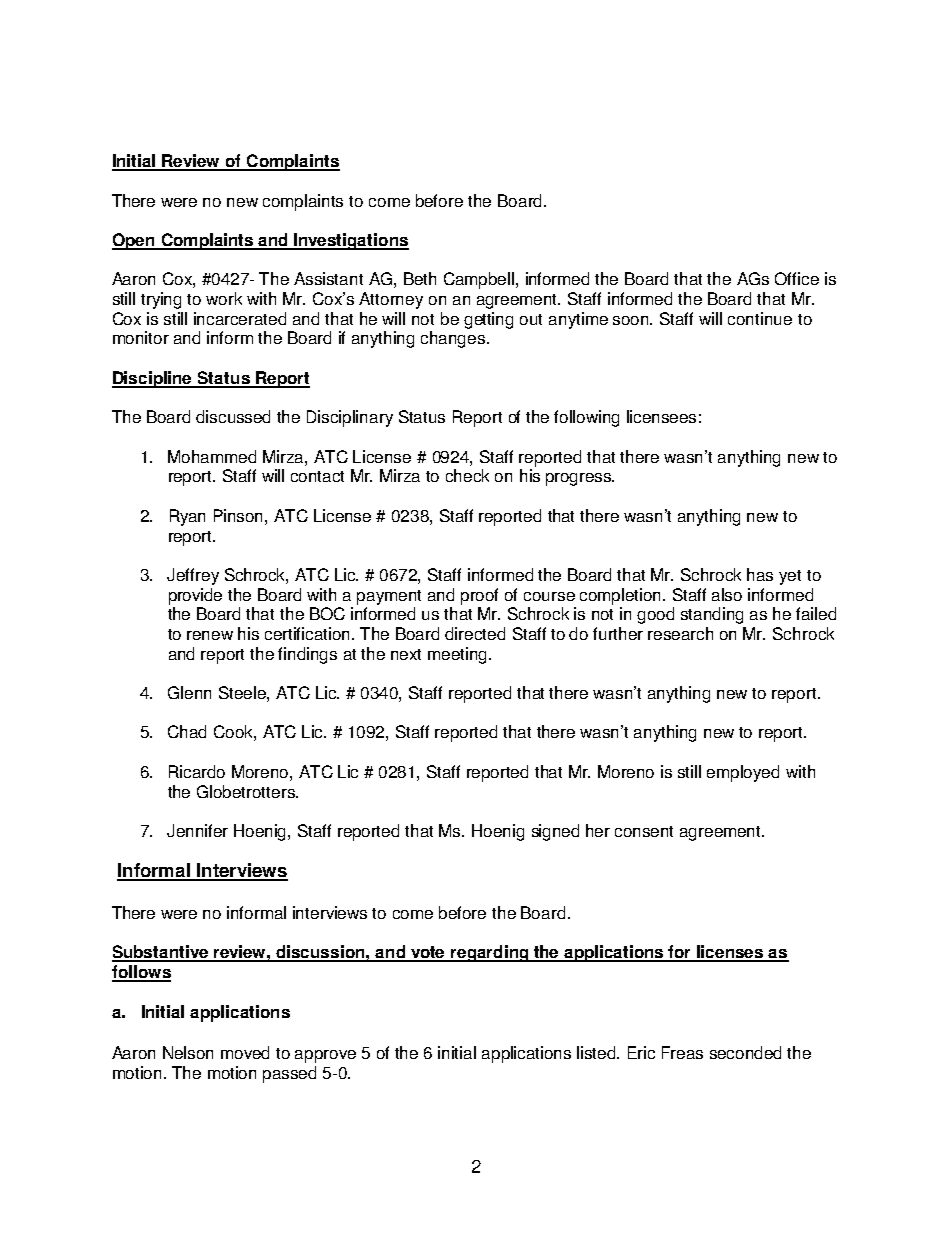  I want to click on Campbell, so click(479, 280).
